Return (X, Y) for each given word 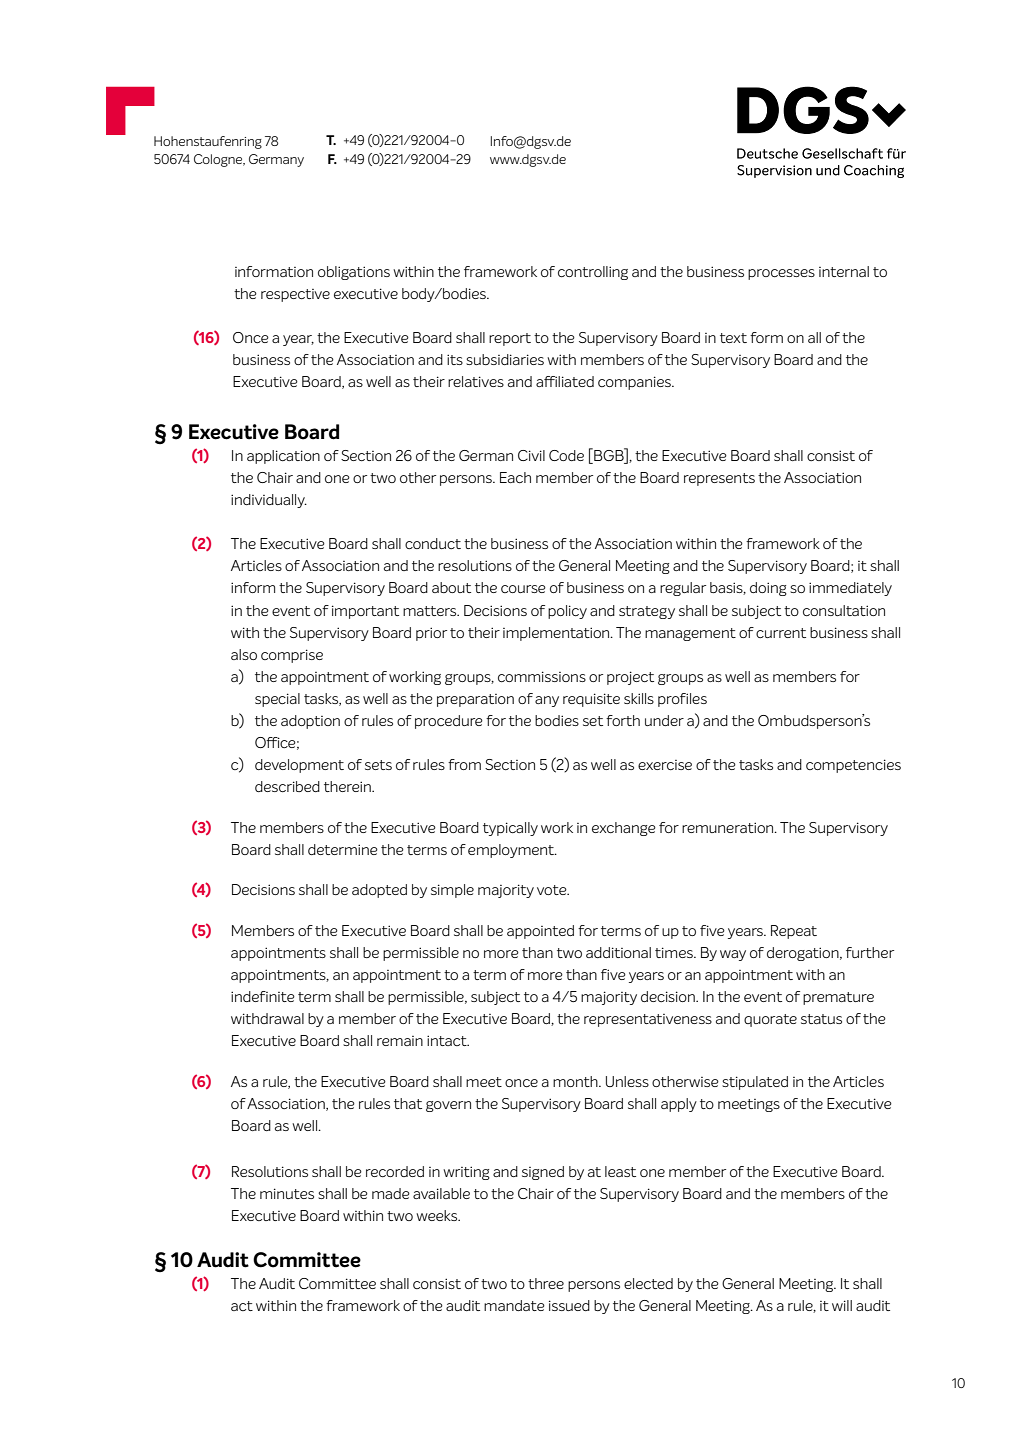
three (546, 1283)
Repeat (794, 932)
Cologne (219, 160)
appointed (540, 932)
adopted (379, 891)
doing (768, 589)
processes (781, 274)
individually (269, 501)
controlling (593, 273)
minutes (287, 1193)
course (523, 589)
